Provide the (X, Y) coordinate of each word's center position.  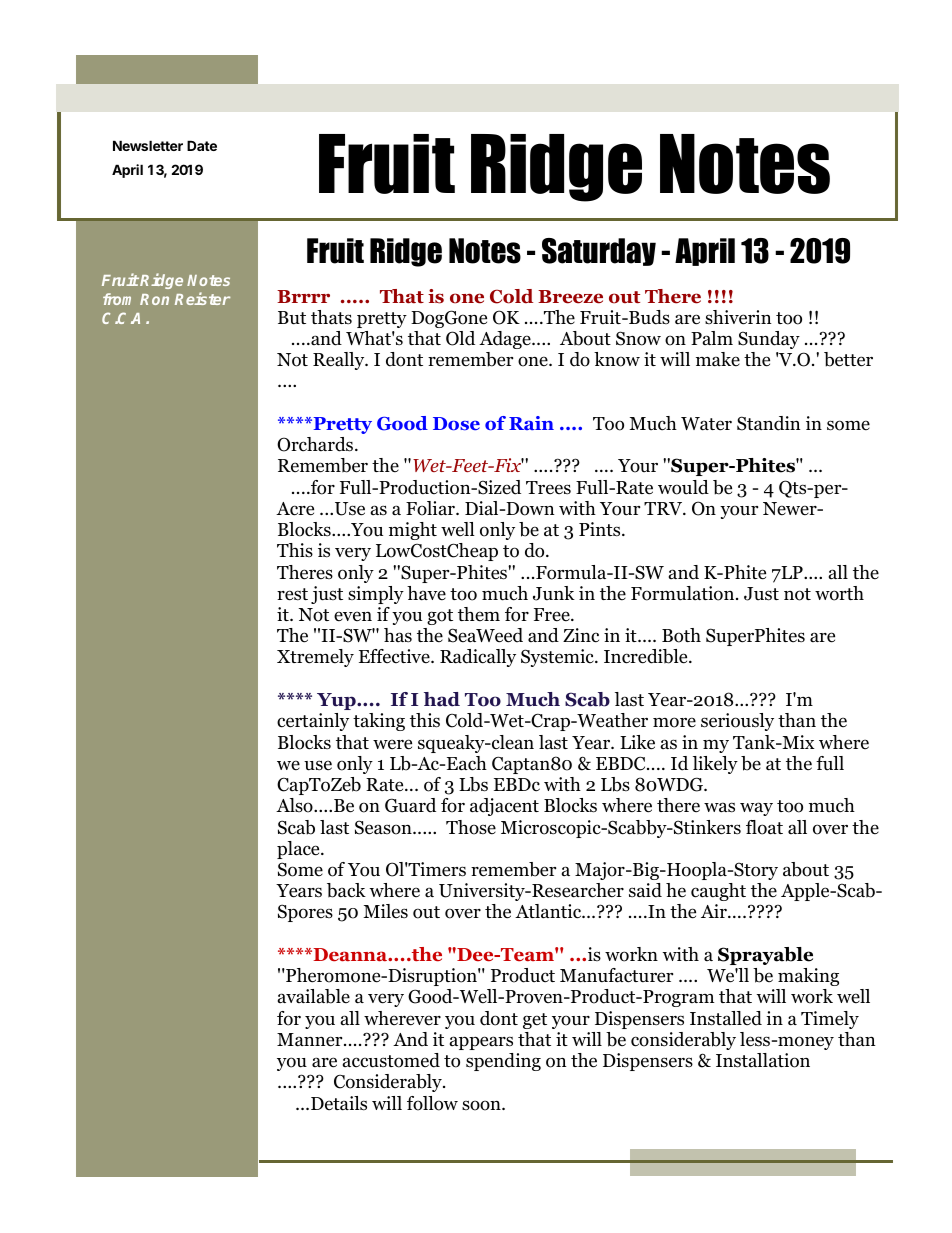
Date (202, 145)
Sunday (769, 340)
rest (292, 594)
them (479, 614)
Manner (311, 1040)
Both (681, 635)
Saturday (599, 252)
